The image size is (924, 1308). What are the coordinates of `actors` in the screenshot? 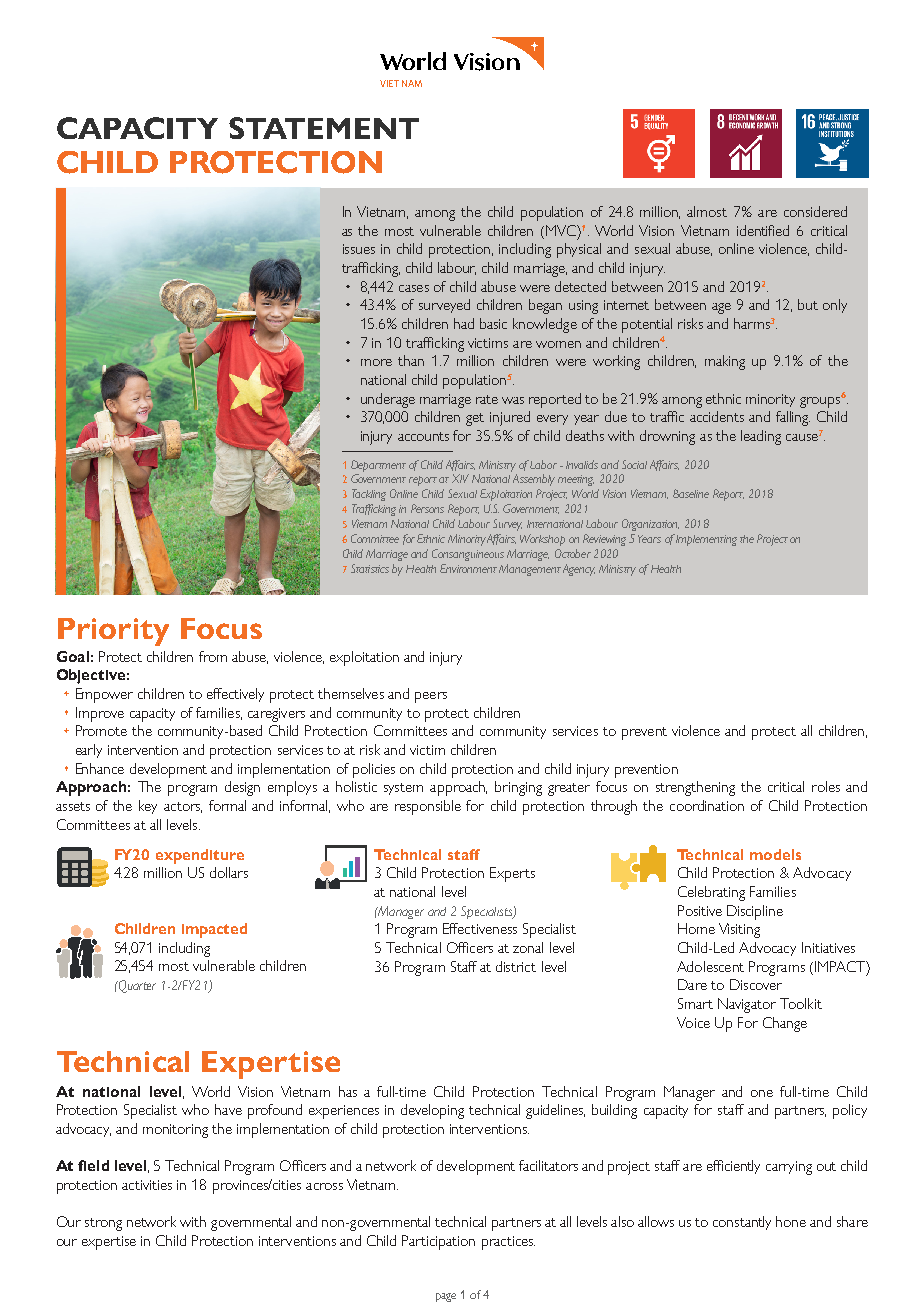 It's located at (183, 807).
